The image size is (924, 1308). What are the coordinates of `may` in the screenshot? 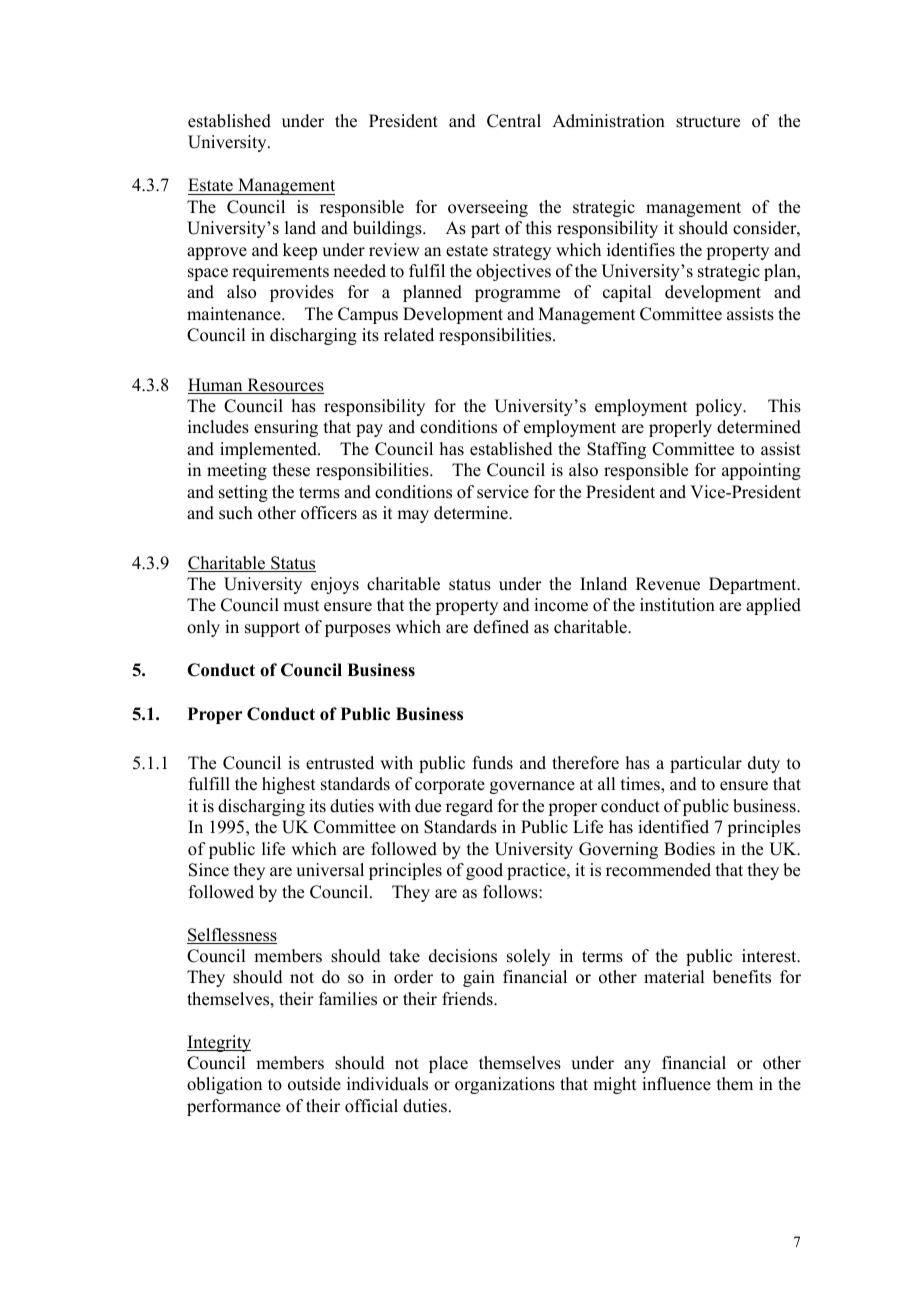 It's located at (413, 516).
